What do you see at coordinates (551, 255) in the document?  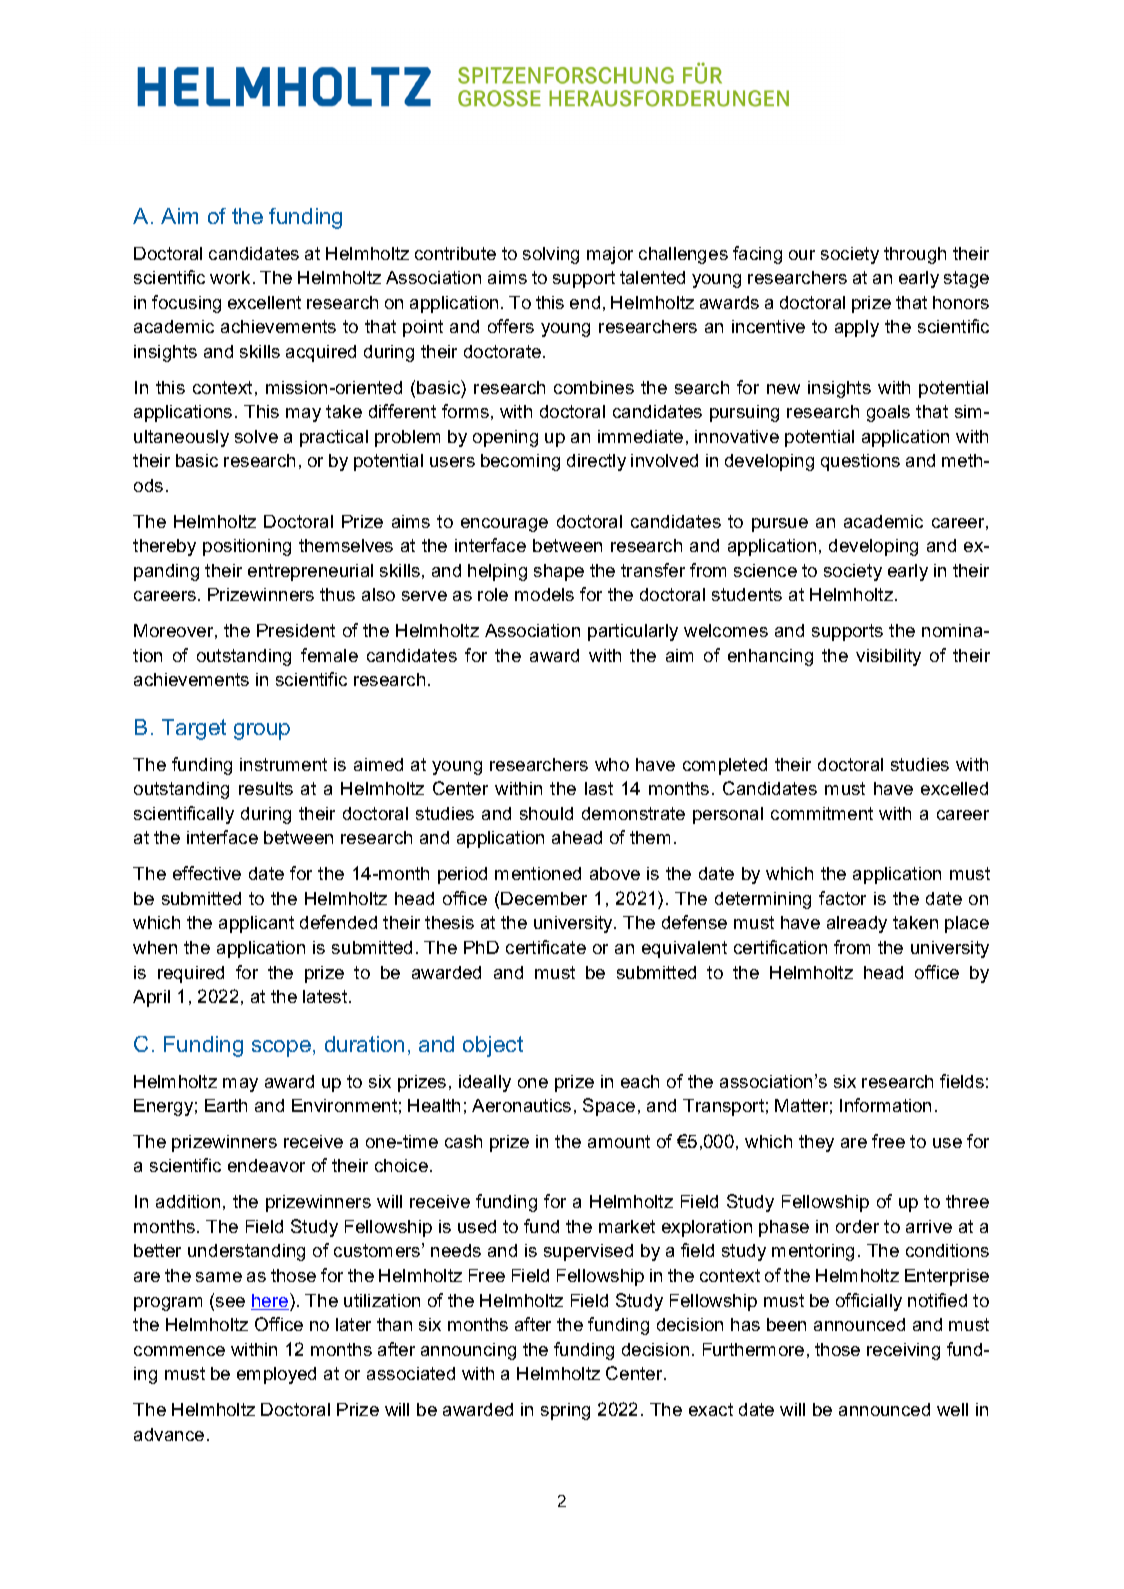 I see `solving` at bounding box center [551, 255].
